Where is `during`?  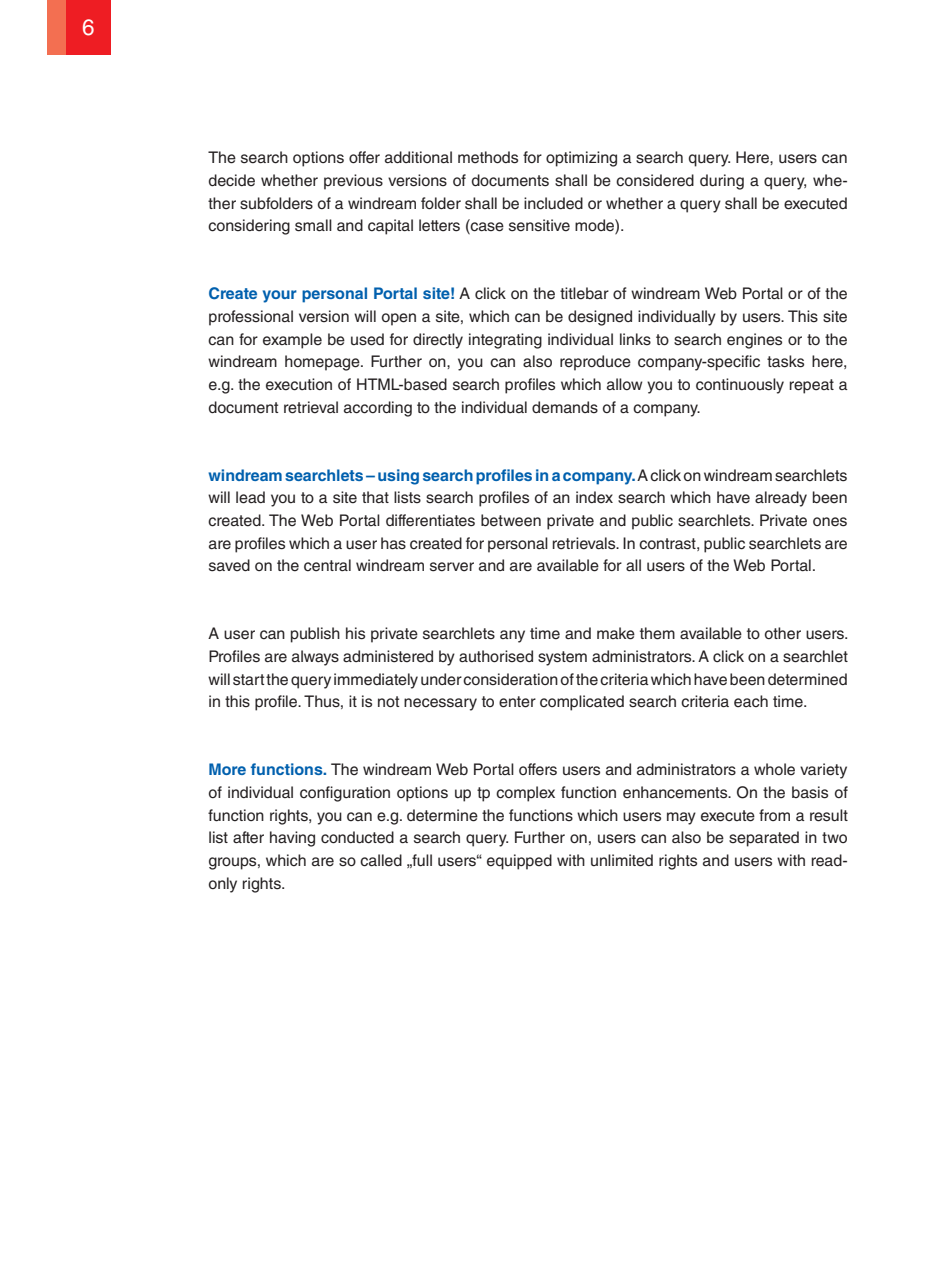
during is located at coordinates (722, 182).
